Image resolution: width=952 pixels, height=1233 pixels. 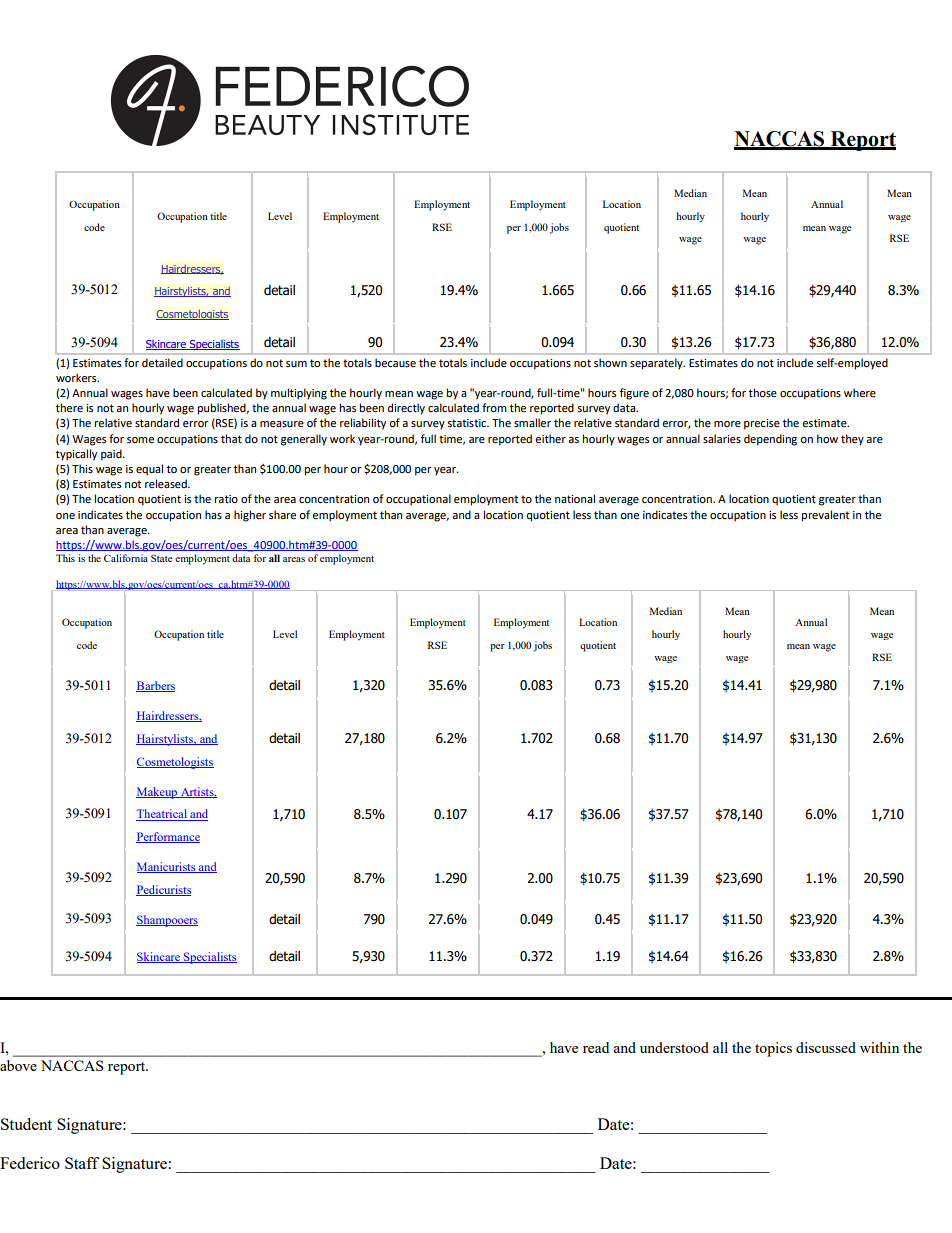 What do you see at coordinates (282, 515) in the screenshot?
I see `share` at bounding box center [282, 515].
